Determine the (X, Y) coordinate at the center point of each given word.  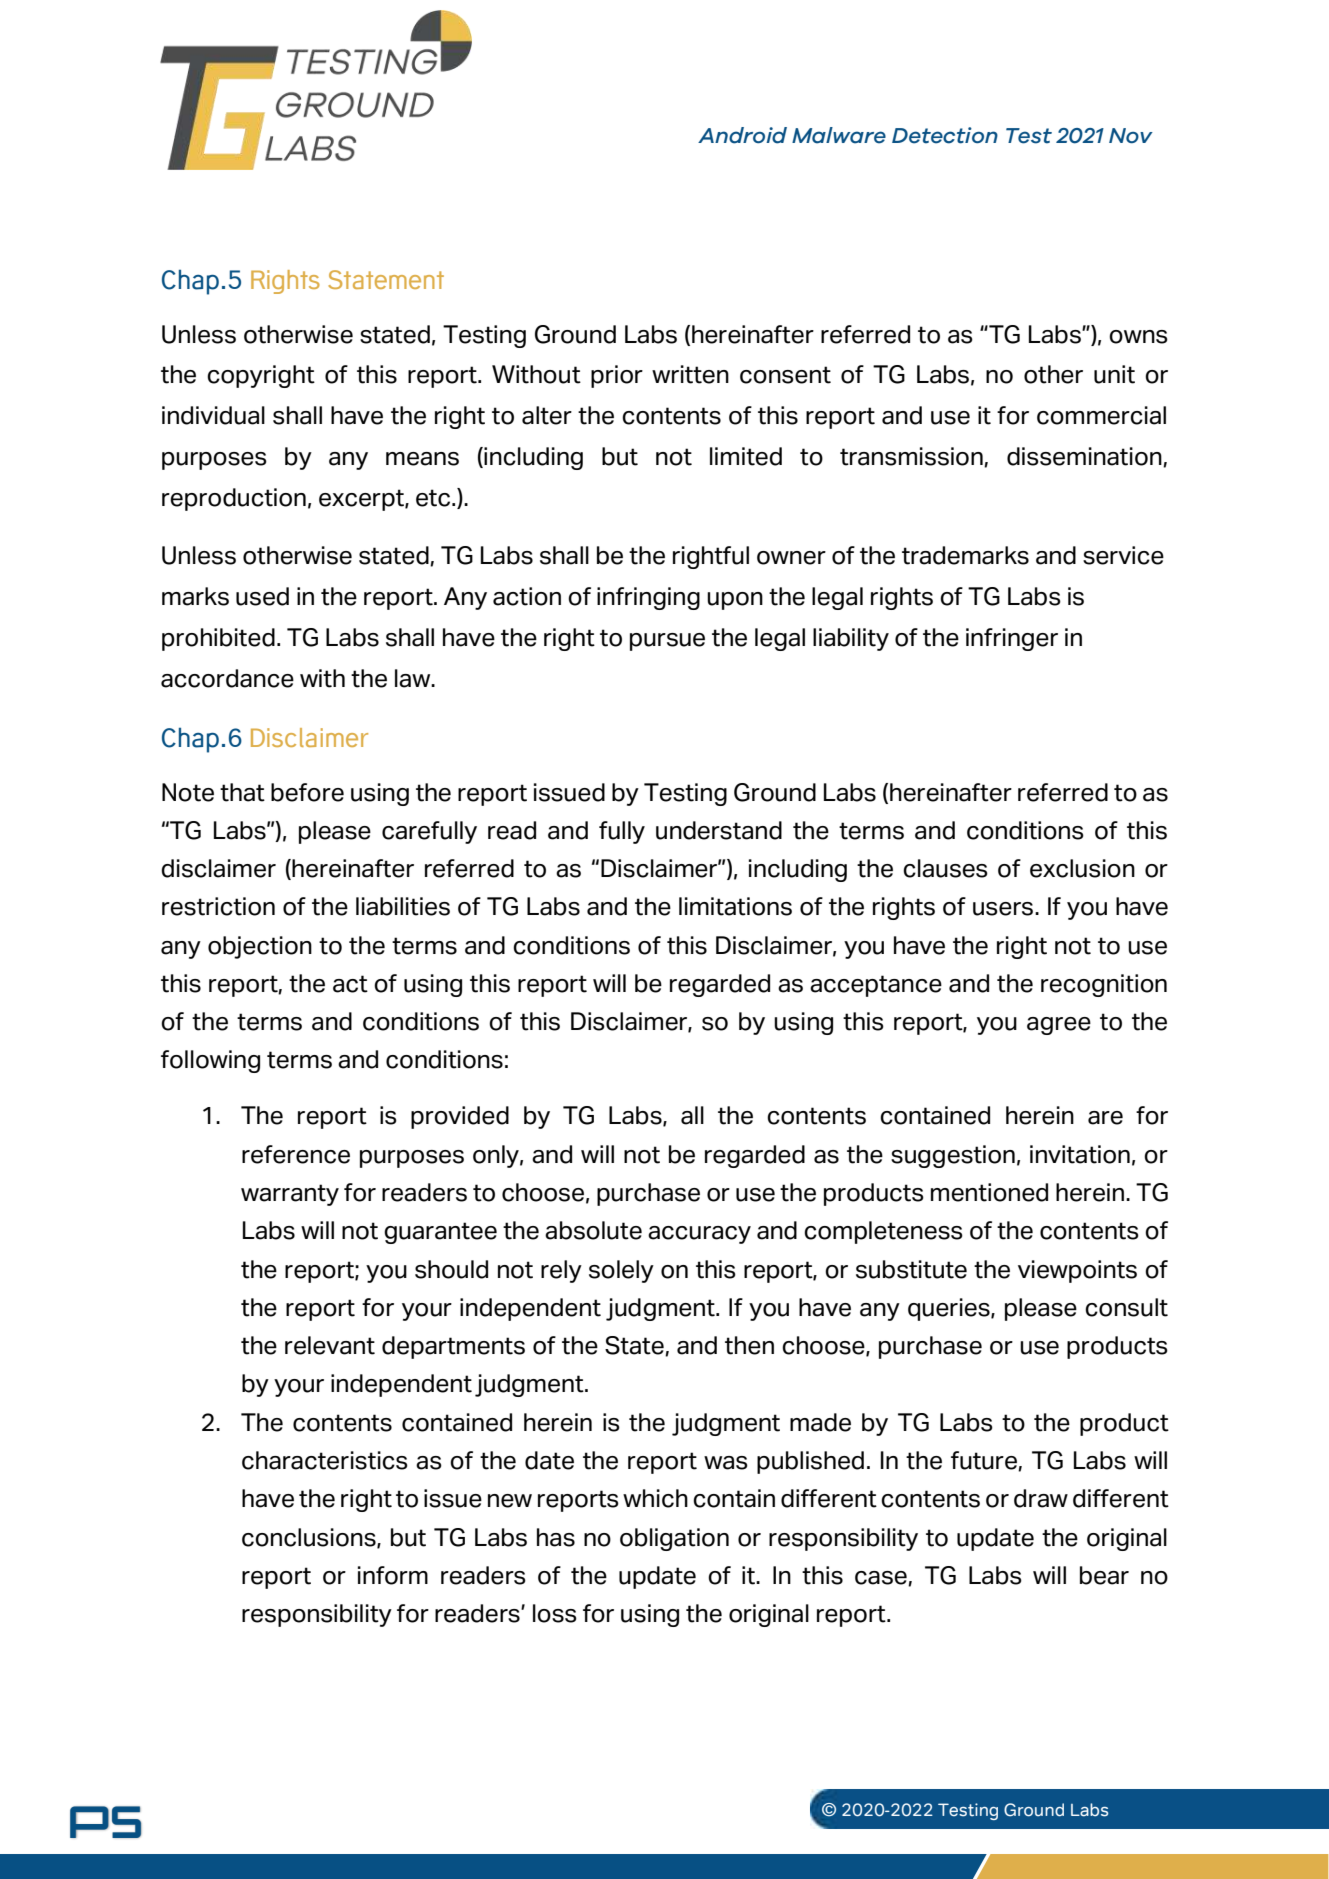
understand (719, 830)
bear (1104, 1575)
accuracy (699, 1235)
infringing (648, 598)
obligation (674, 1539)
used (262, 596)
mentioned (989, 1192)
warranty (290, 1195)
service (1123, 555)
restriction (218, 906)
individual (213, 415)
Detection (945, 135)
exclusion (1082, 868)
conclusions (310, 1538)
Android (742, 135)
